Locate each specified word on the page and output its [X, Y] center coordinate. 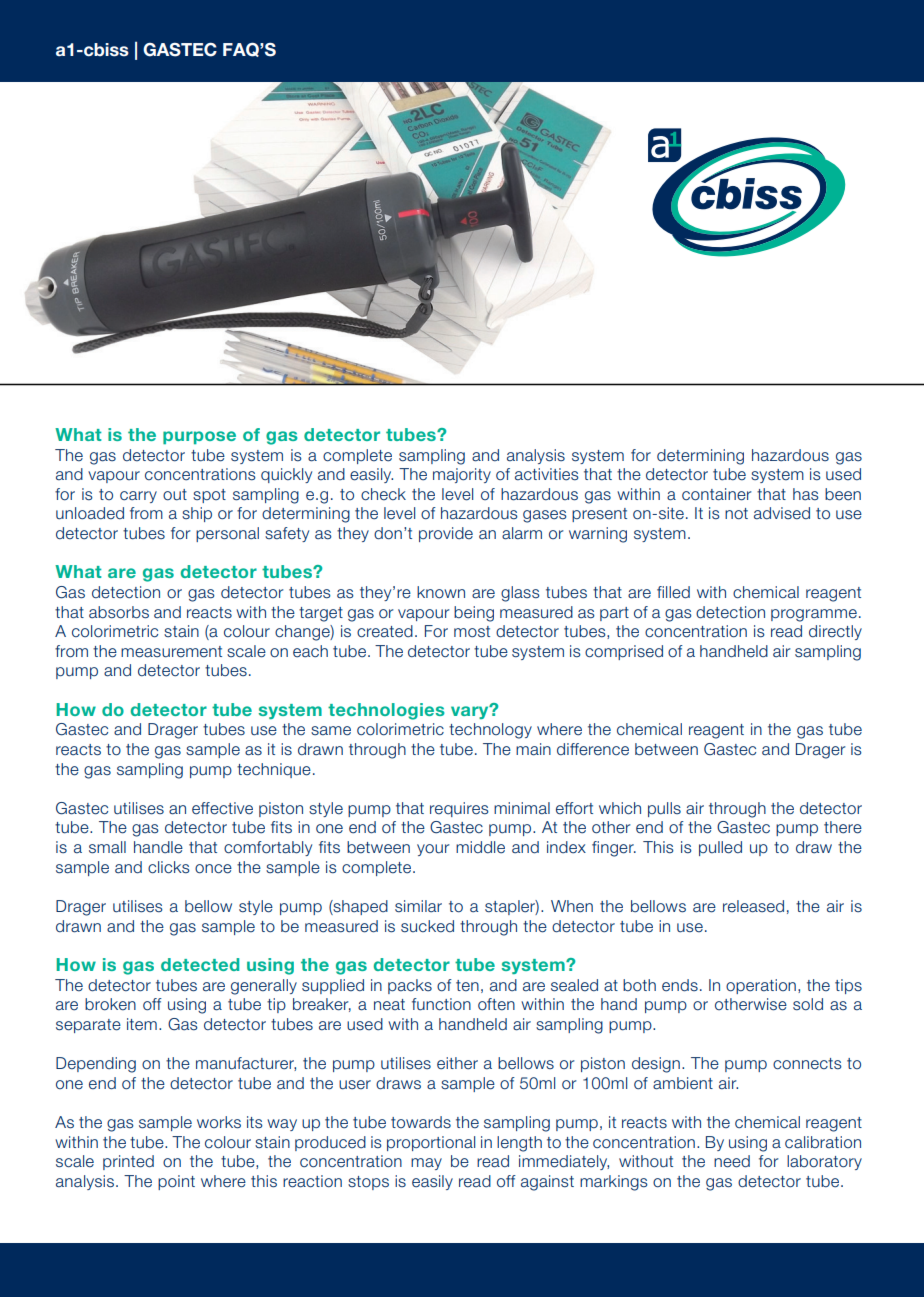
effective [222, 808]
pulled [720, 848]
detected [200, 964]
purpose [199, 438]
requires [459, 809]
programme [814, 615]
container [717, 494]
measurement [171, 652]
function [441, 1004]
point [176, 1182]
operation [761, 986]
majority [462, 475]
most [472, 632]
